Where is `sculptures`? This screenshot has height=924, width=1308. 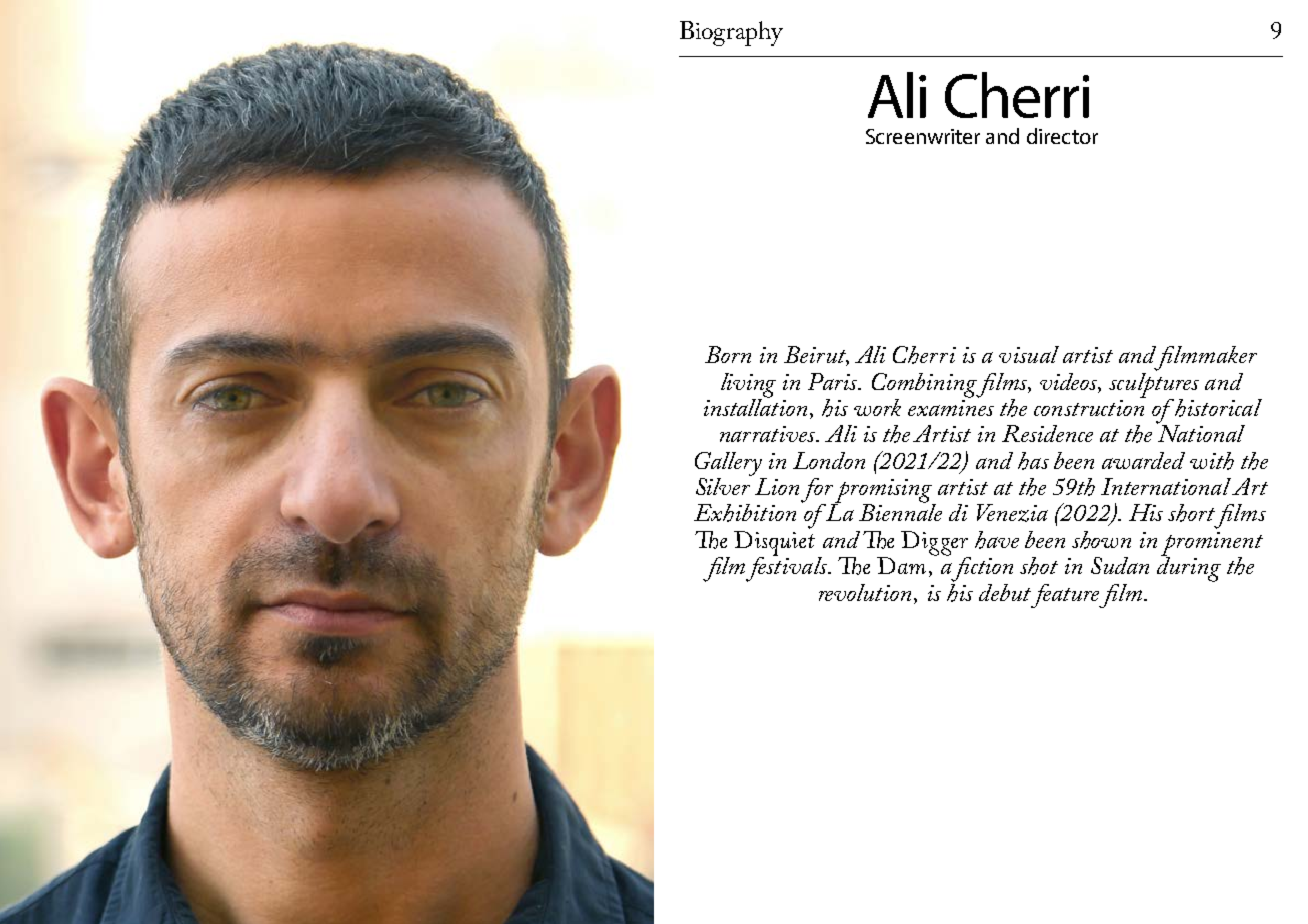 sculptures is located at coordinates (1154, 385).
